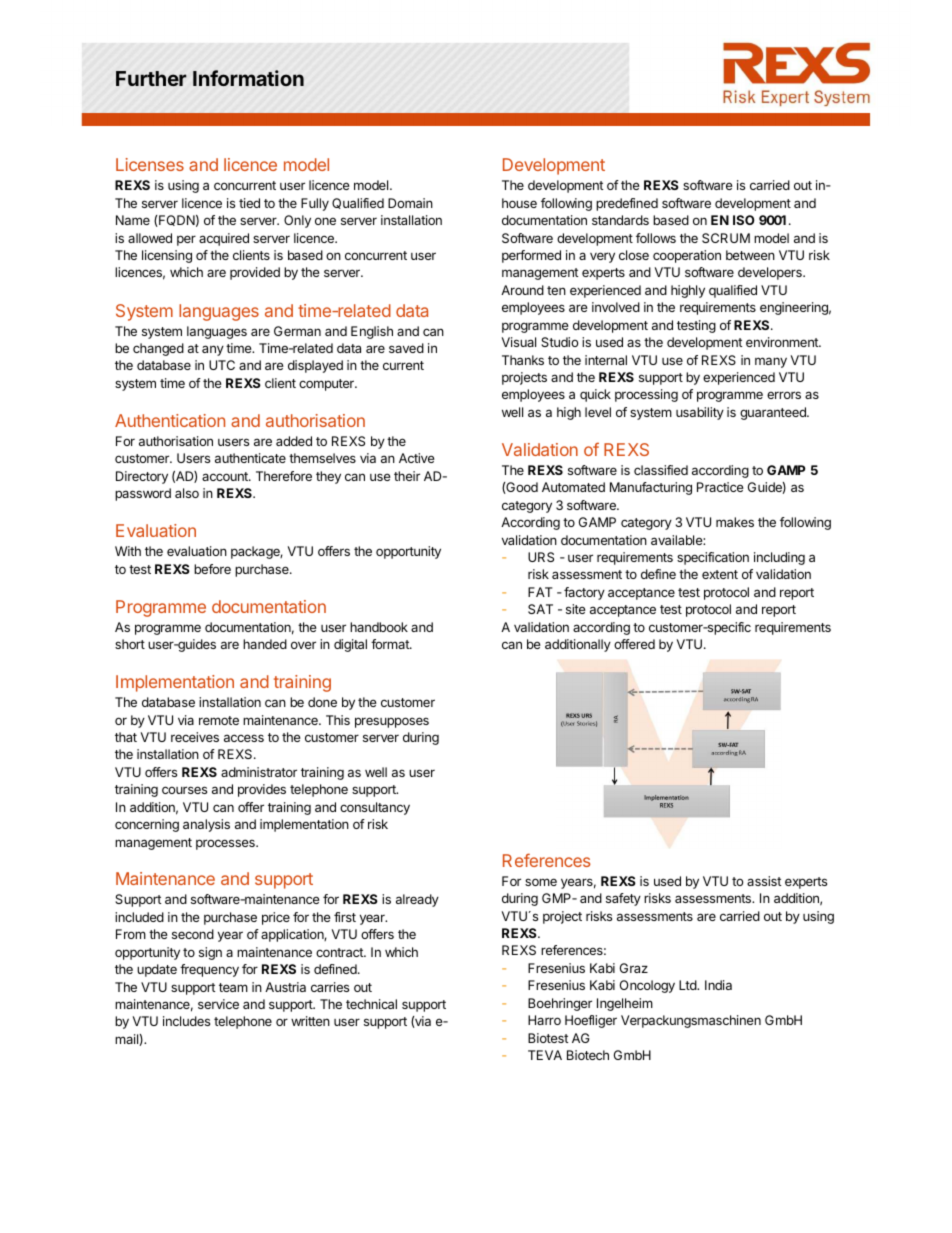 This screenshot has height=1233, width=952. Describe the element at coordinates (184, 790) in the screenshot. I see `courses` at that location.
